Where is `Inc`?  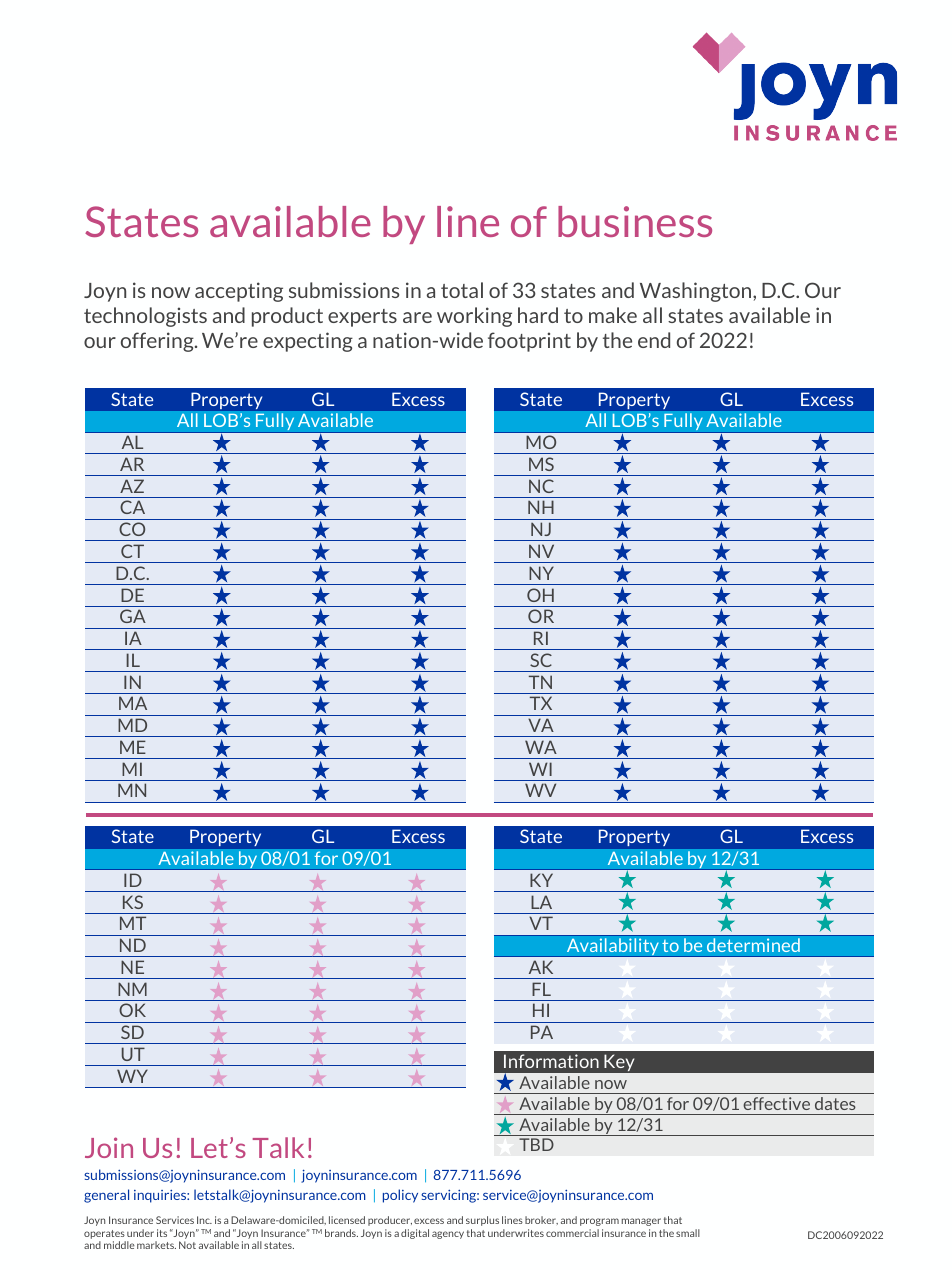
Inc is located at coordinates (204, 1220).
